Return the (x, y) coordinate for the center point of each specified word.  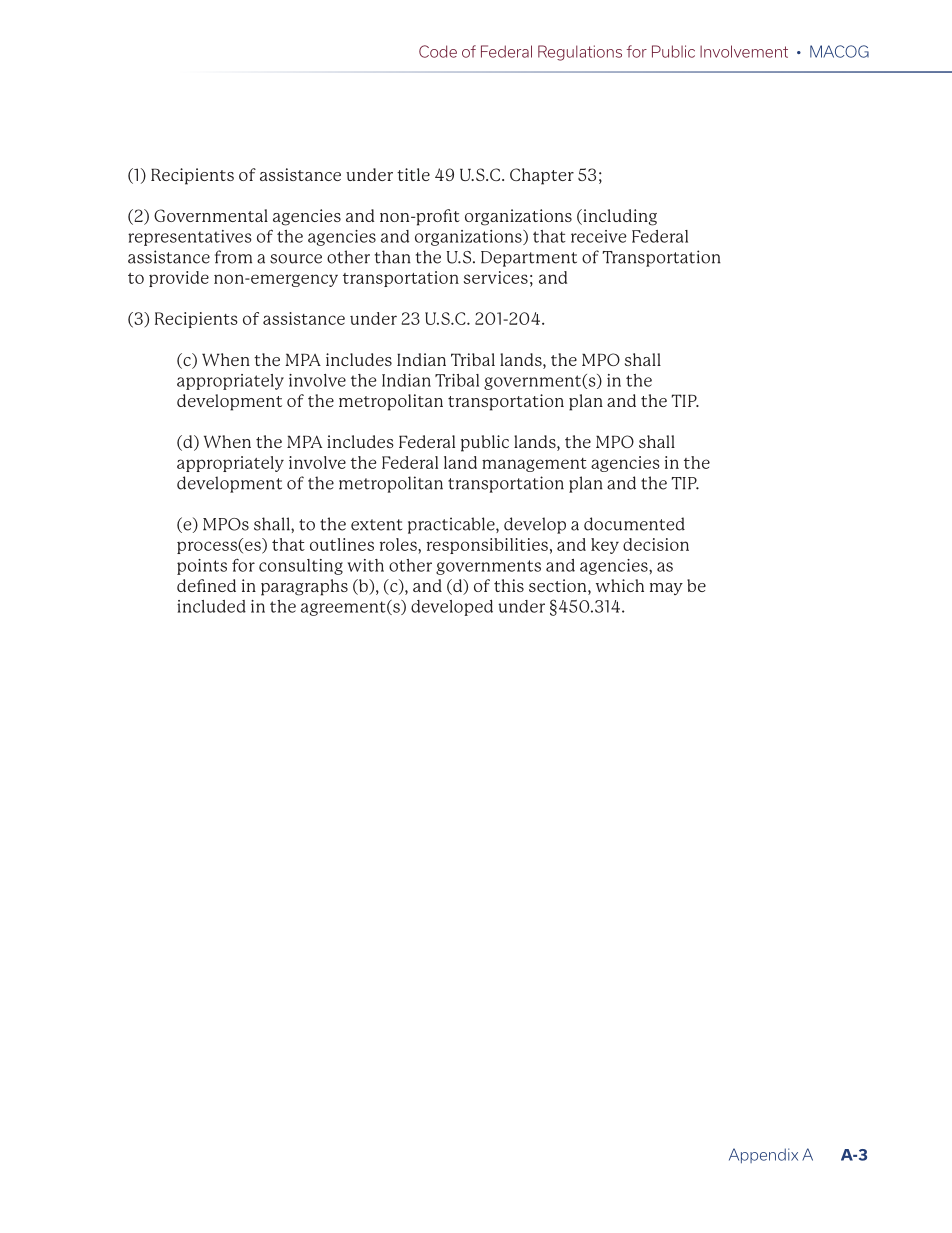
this (509, 585)
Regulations (580, 53)
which (620, 585)
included (211, 606)
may (666, 589)
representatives (190, 238)
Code (438, 51)
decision (656, 544)
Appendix (763, 1156)
